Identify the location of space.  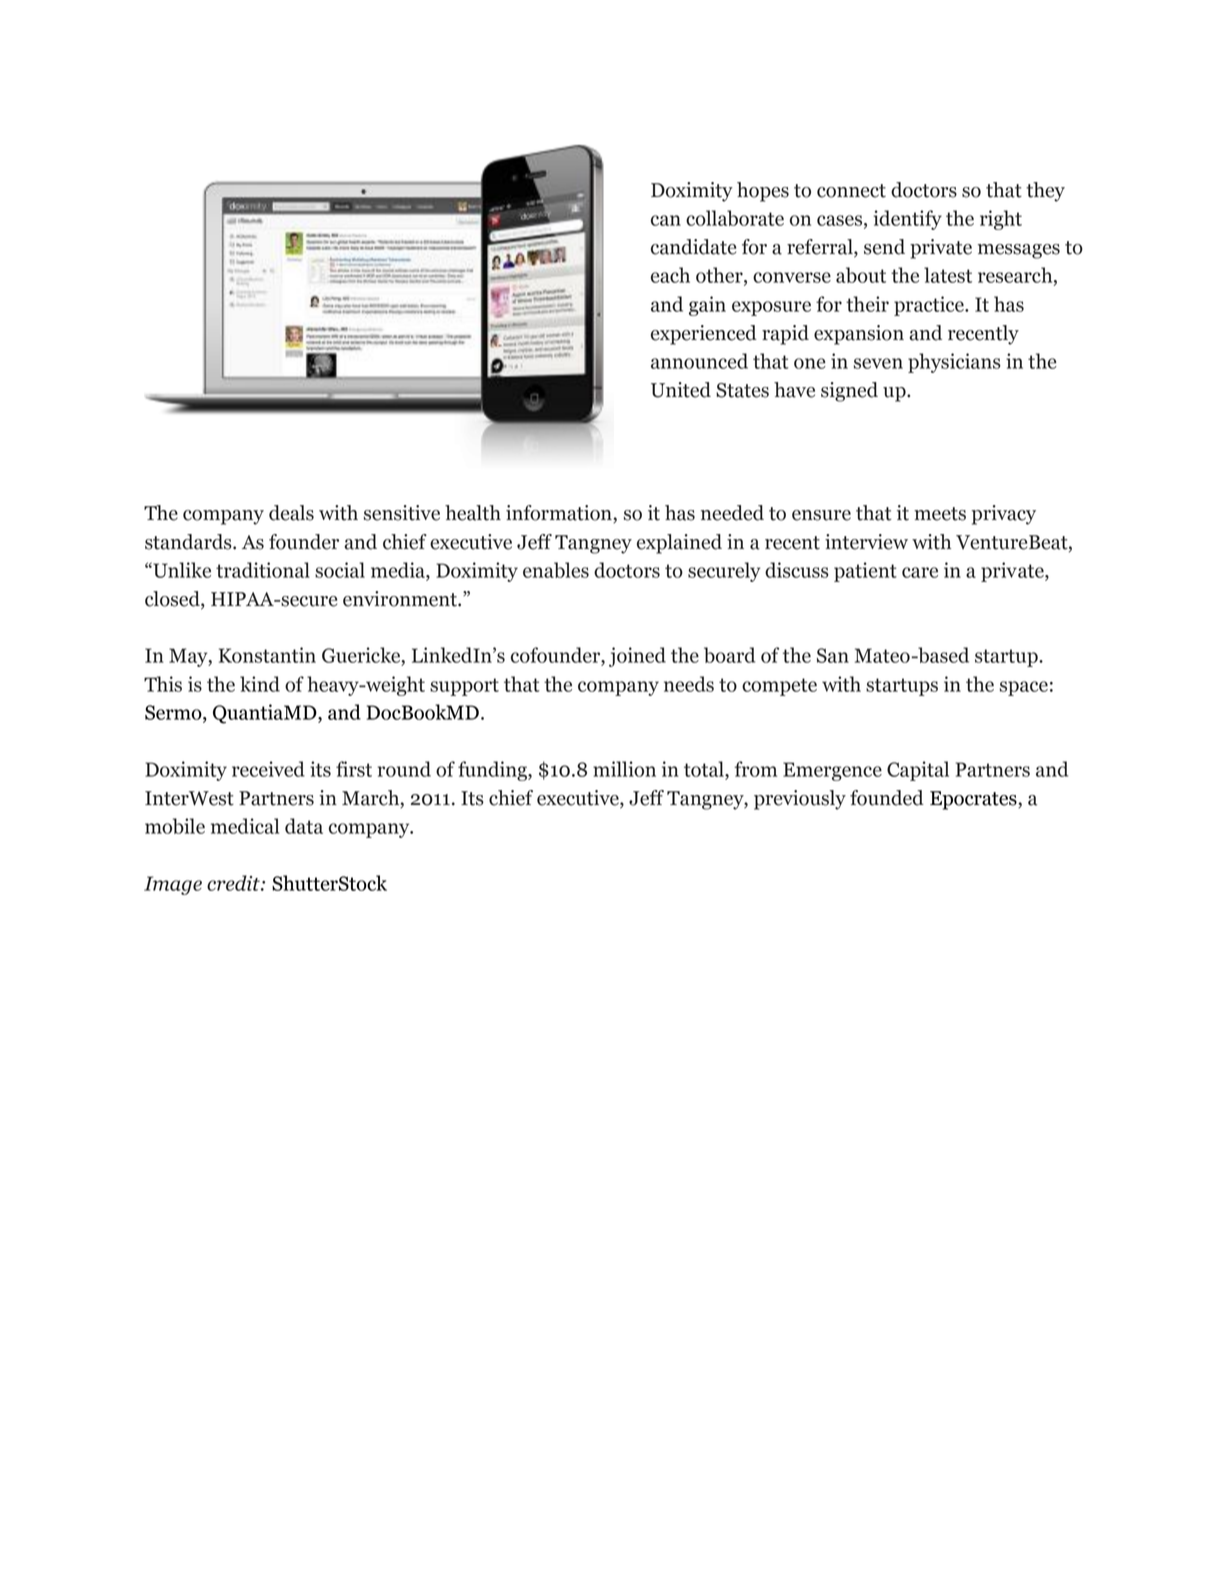
(1024, 688).
